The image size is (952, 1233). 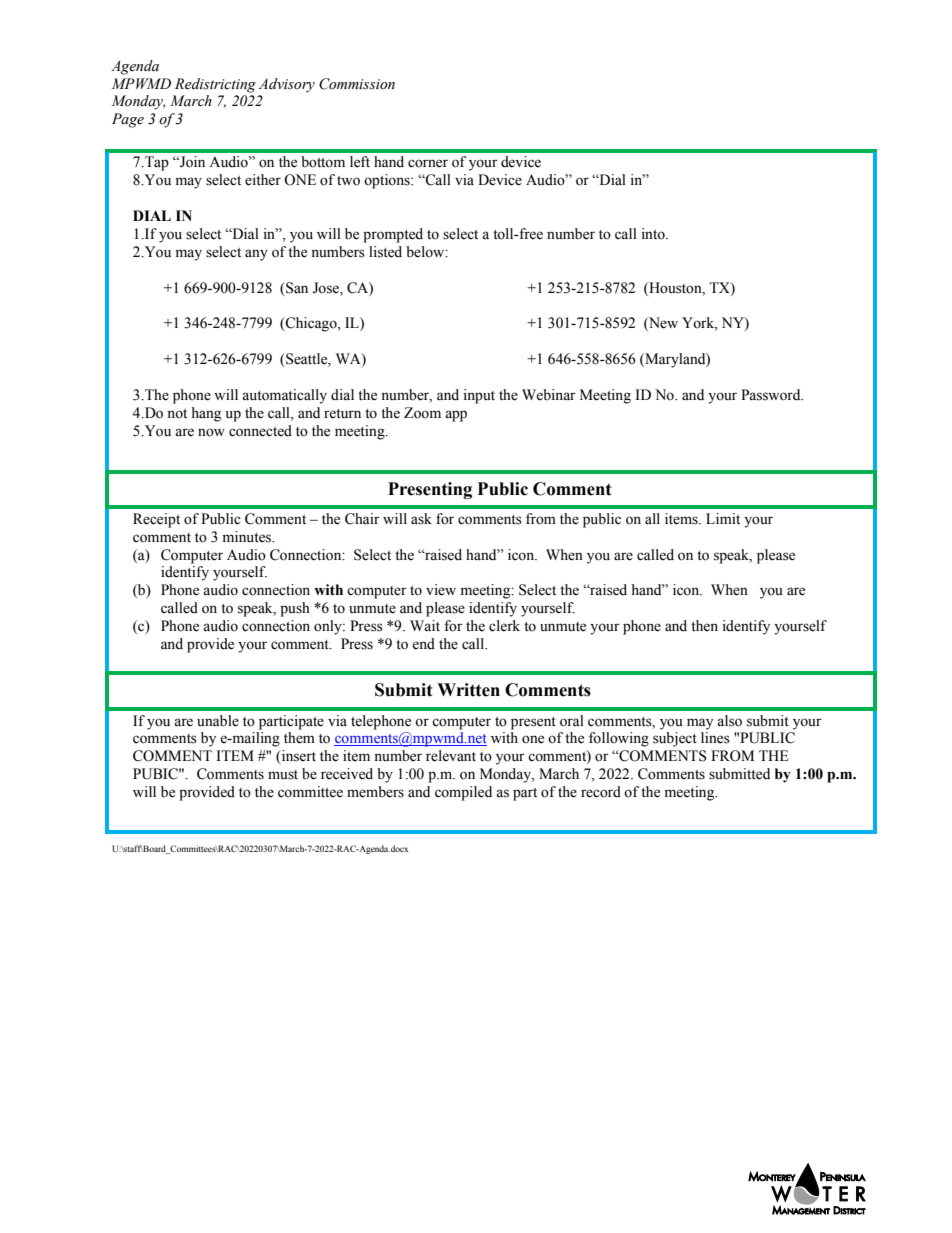 What do you see at coordinates (248, 537) in the document?
I see `minutes` at bounding box center [248, 537].
